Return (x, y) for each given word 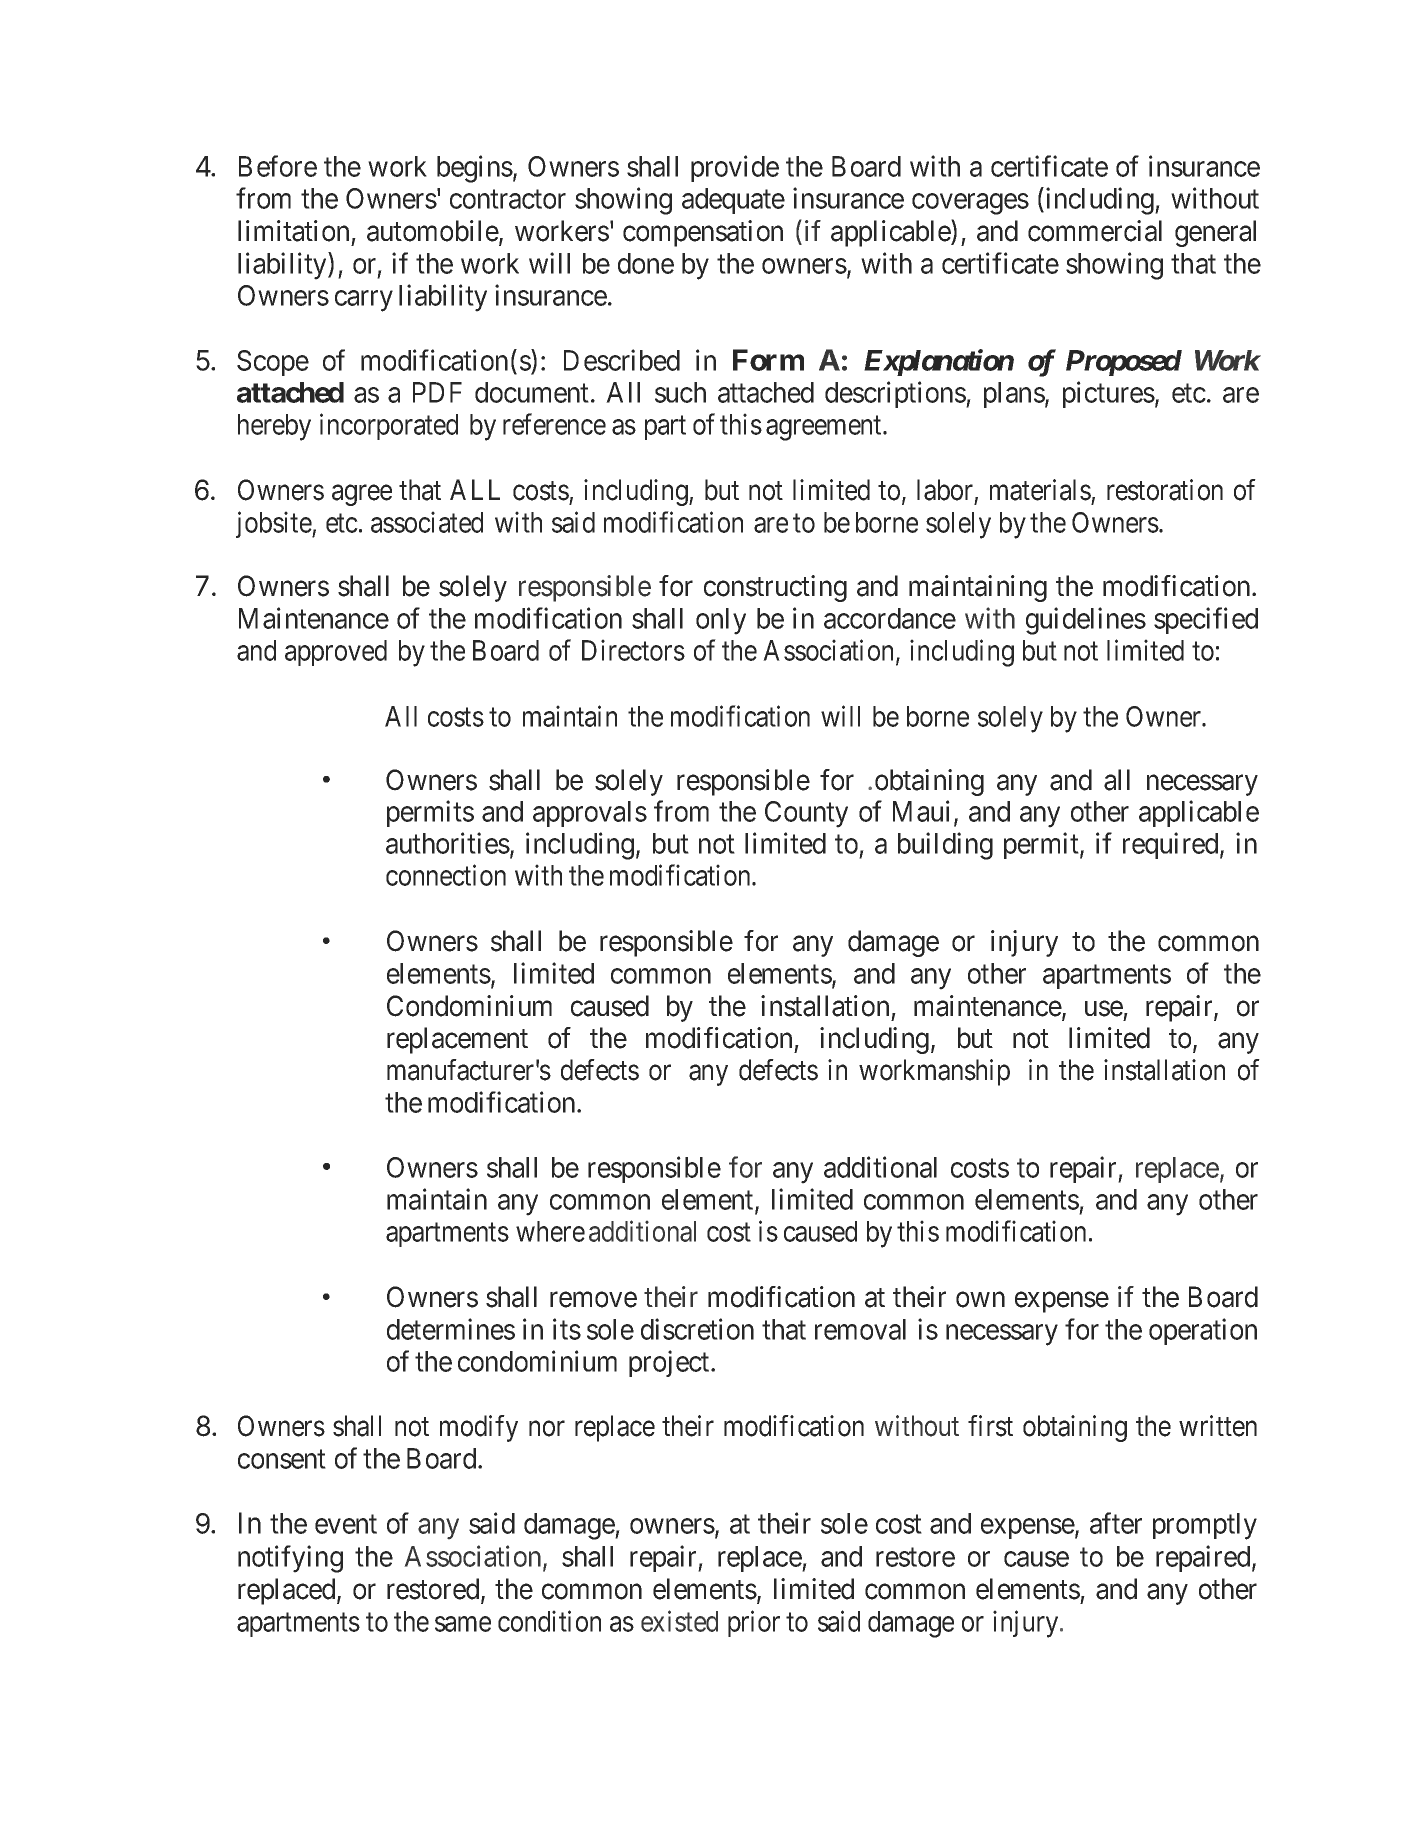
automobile (433, 232)
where (550, 1231)
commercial (1095, 231)
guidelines (1086, 621)
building (945, 846)
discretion (697, 1329)
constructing (775, 588)
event (346, 1524)
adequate (733, 201)
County (806, 814)
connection (446, 875)
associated (427, 522)
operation (1203, 1331)
